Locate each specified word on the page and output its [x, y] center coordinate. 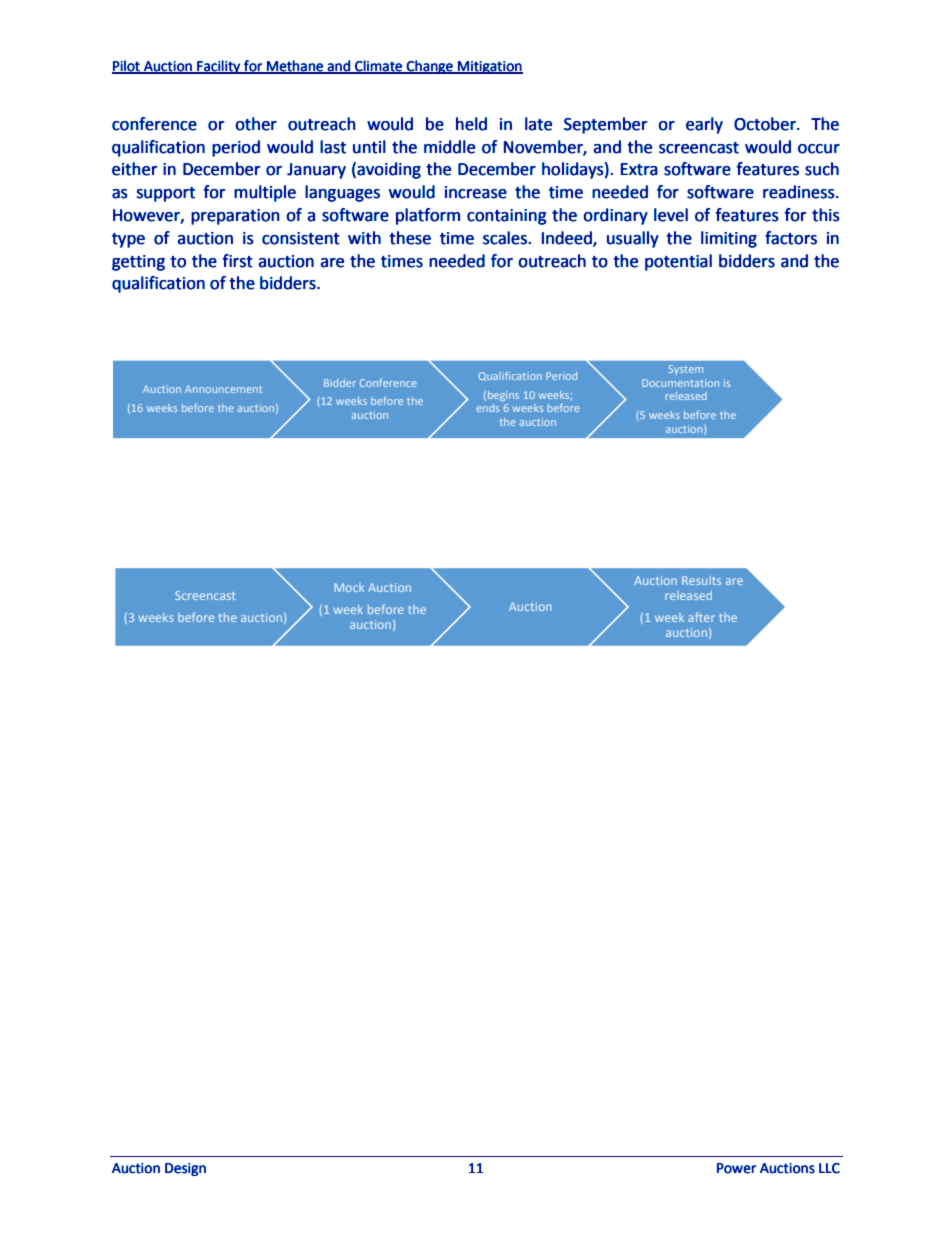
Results [701, 580]
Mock [349, 587]
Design [185, 1169]
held [471, 124]
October [766, 124]
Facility [219, 67]
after [701, 617]
